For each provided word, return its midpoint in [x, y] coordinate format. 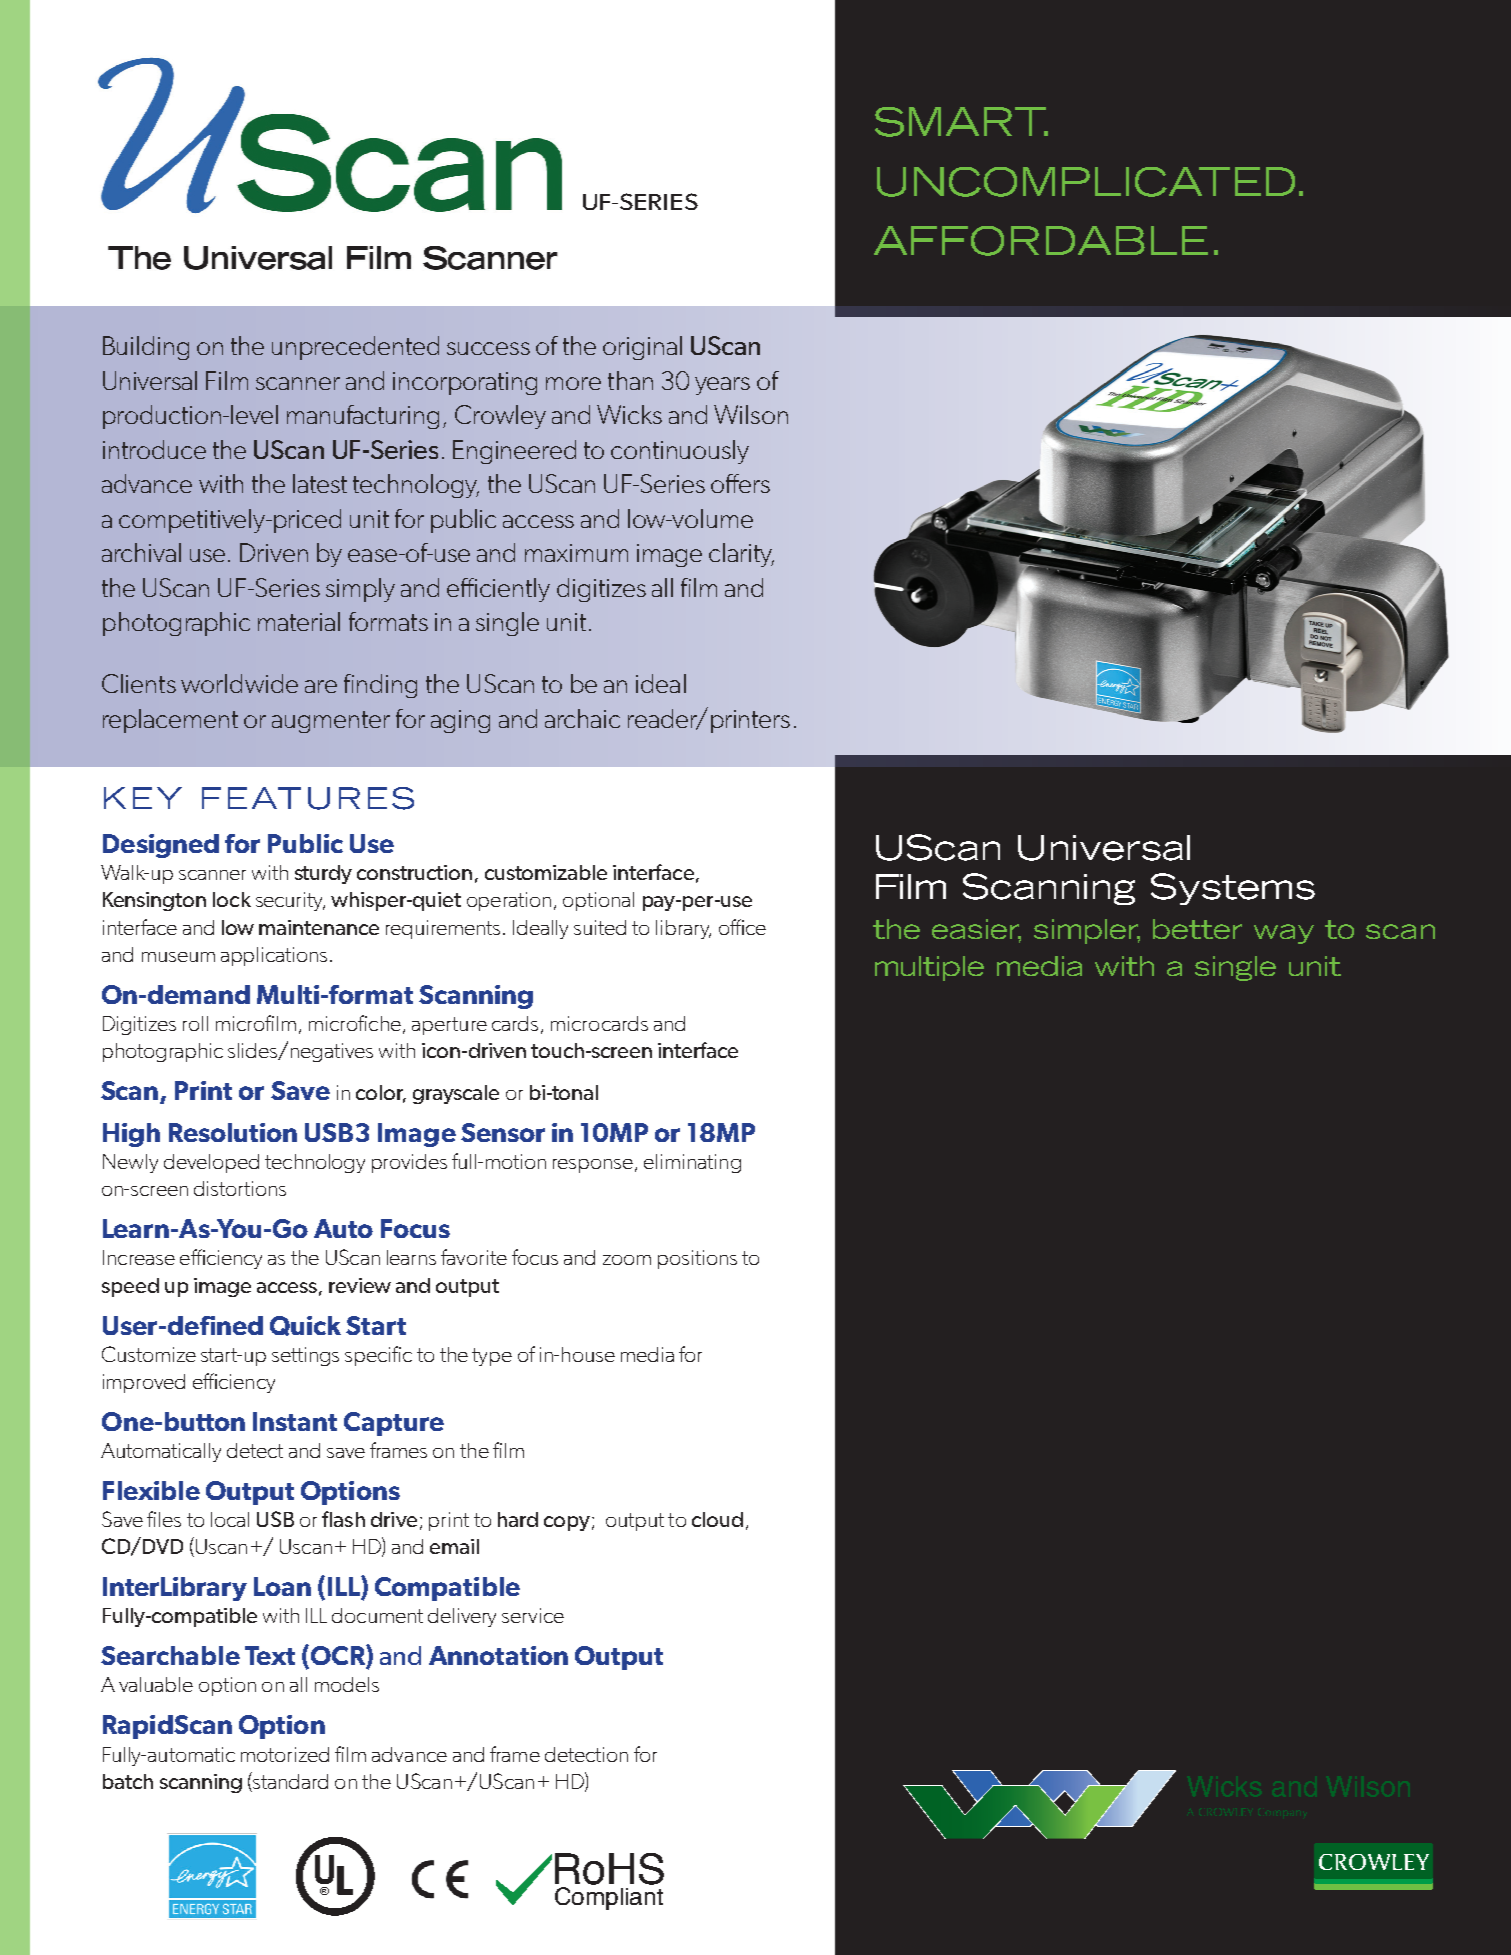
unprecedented [355, 348]
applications [274, 956]
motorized [285, 1754]
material [299, 621]
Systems [1233, 889]
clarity [741, 555]
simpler [1087, 931]
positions [697, 1259]
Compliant [609, 1898]
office [742, 927]
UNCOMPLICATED [1086, 182]
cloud [717, 1519]
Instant [295, 1421]
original [642, 348]
